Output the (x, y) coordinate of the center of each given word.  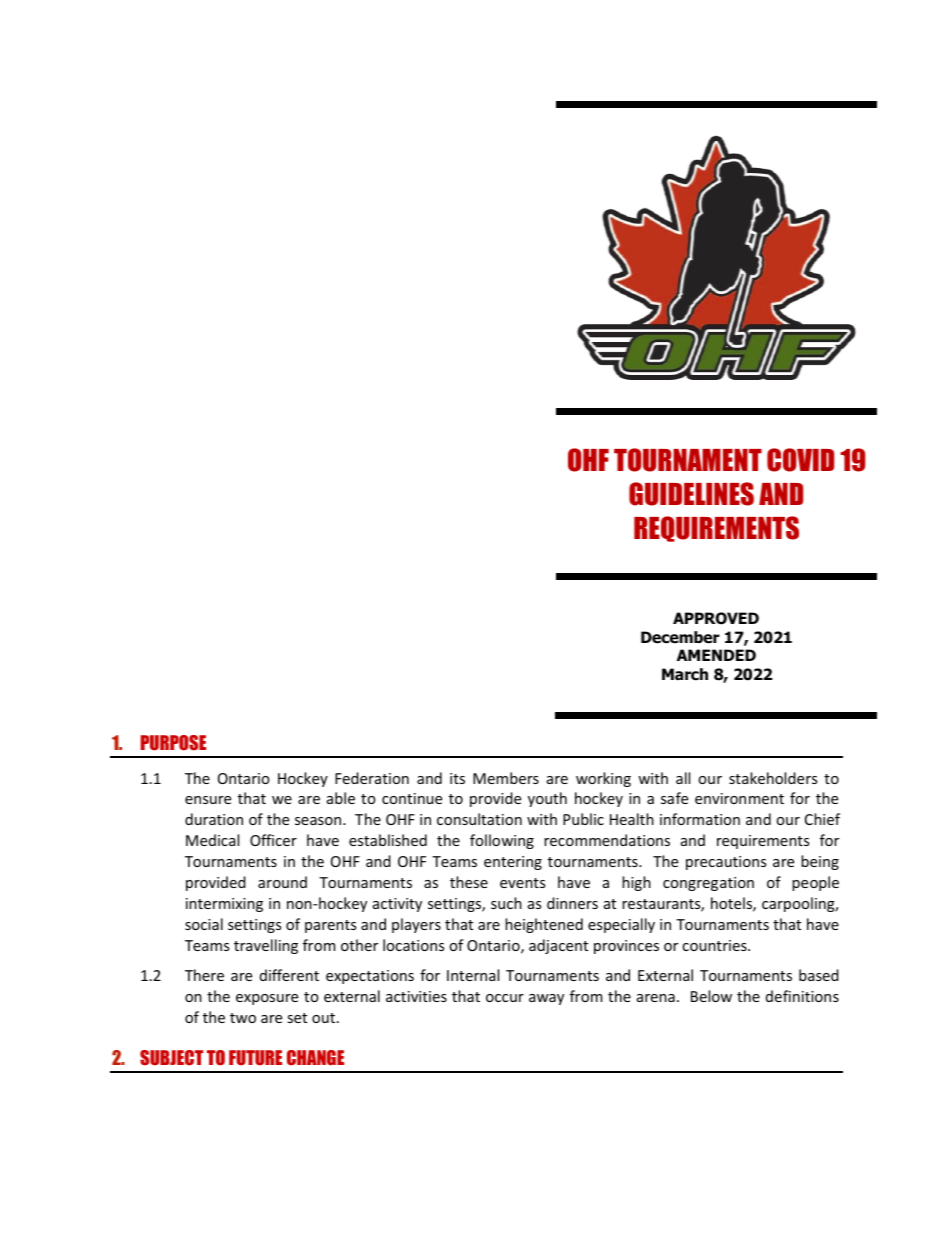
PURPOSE (173, 743)
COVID (800, 460)
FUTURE (255, 1058)
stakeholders (773, 778)
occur (505, 998)
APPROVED (716, 618)
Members (506, 778)
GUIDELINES (691, 494)
